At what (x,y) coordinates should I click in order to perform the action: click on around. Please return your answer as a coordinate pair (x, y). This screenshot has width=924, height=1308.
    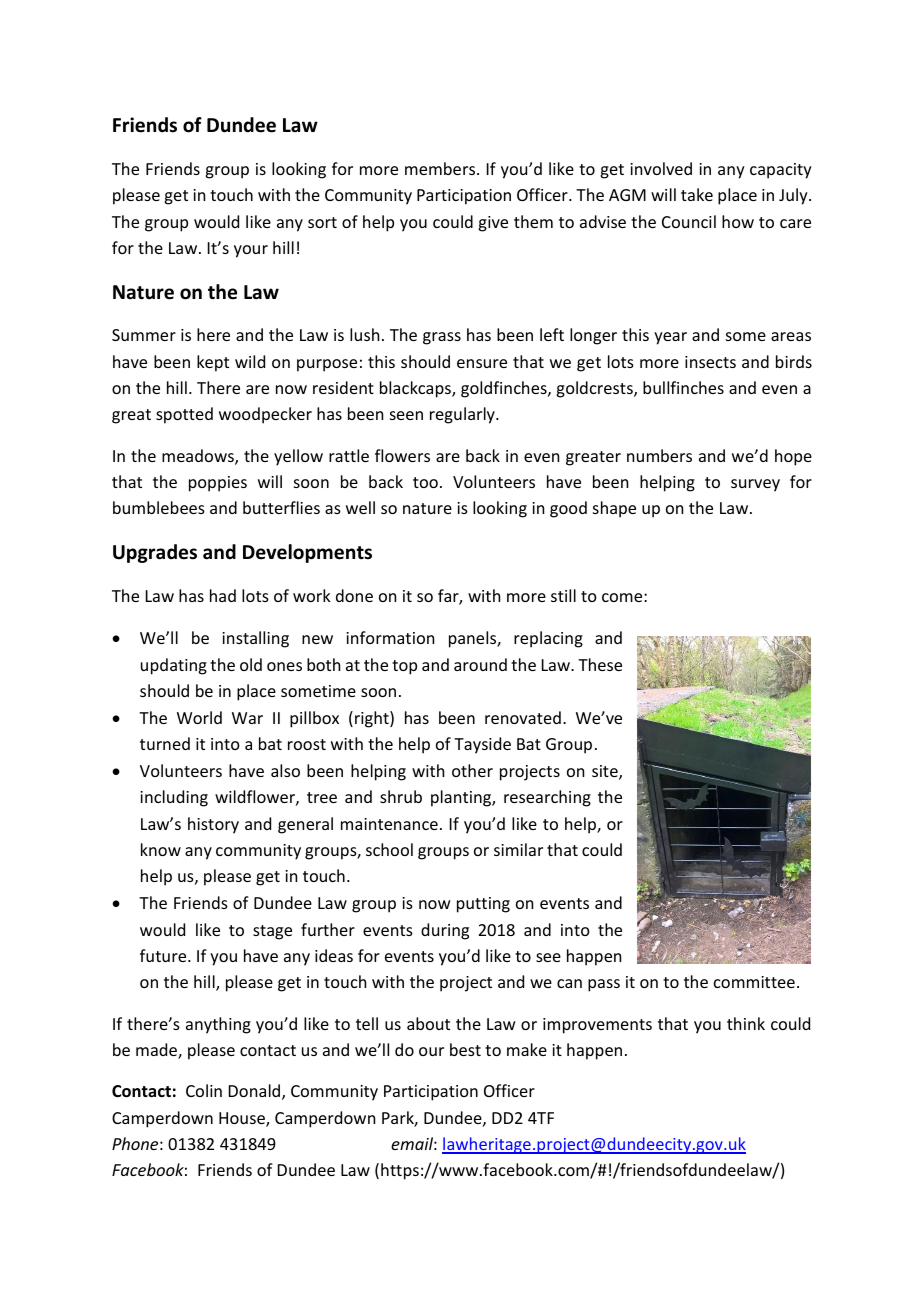
    Looking at the image, I should click on (480, 664).
